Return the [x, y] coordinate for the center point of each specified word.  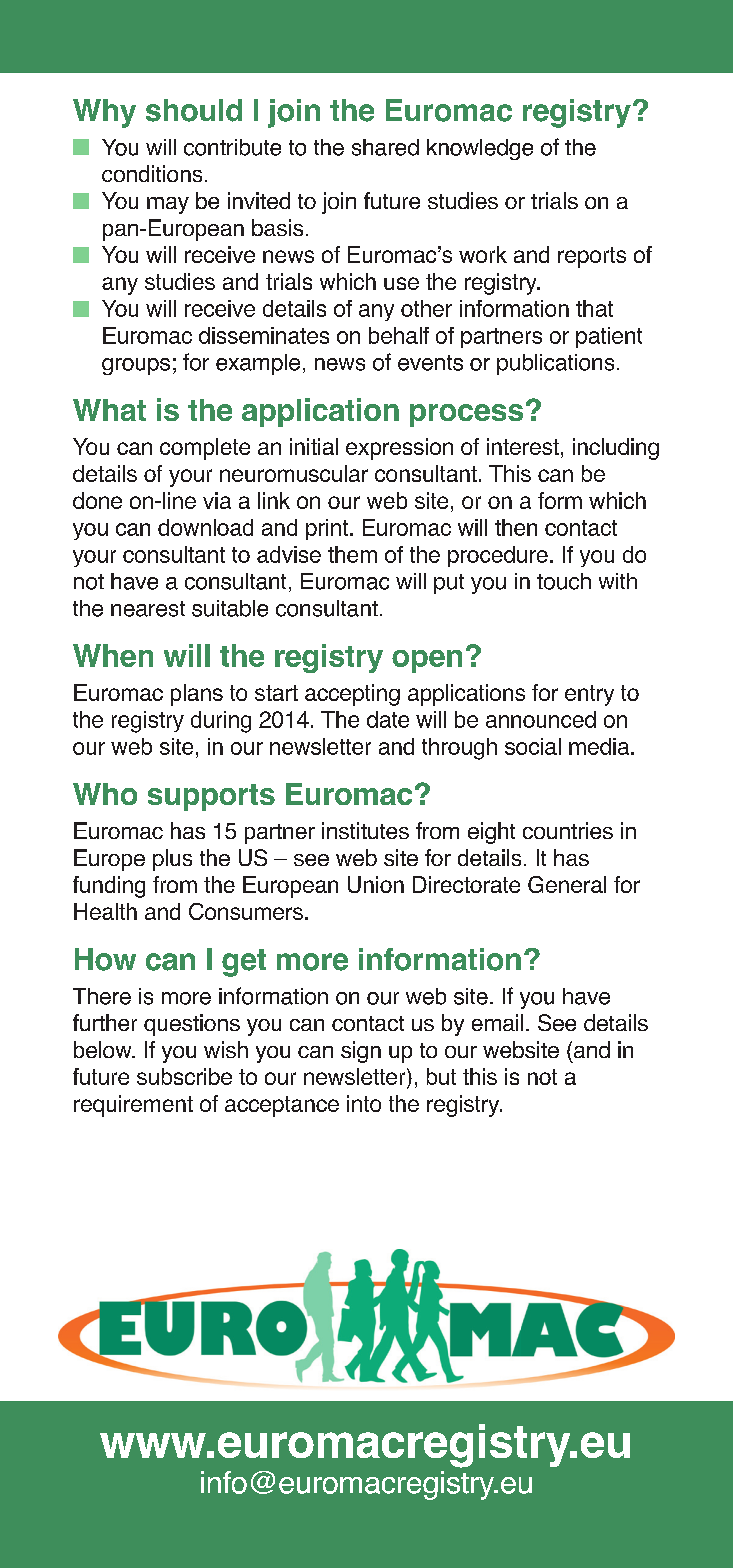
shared [385, 147]
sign [361, 1052]
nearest [148, 609]
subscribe [184, 1076]
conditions [152, 173]
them [352, 554]
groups [136, 366]
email [497, 1022]
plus [172, 860]
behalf [399, 335]
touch [564, 581]
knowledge [480, 149]
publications [555, 364]
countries [568, 830]
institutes [365, 830]
